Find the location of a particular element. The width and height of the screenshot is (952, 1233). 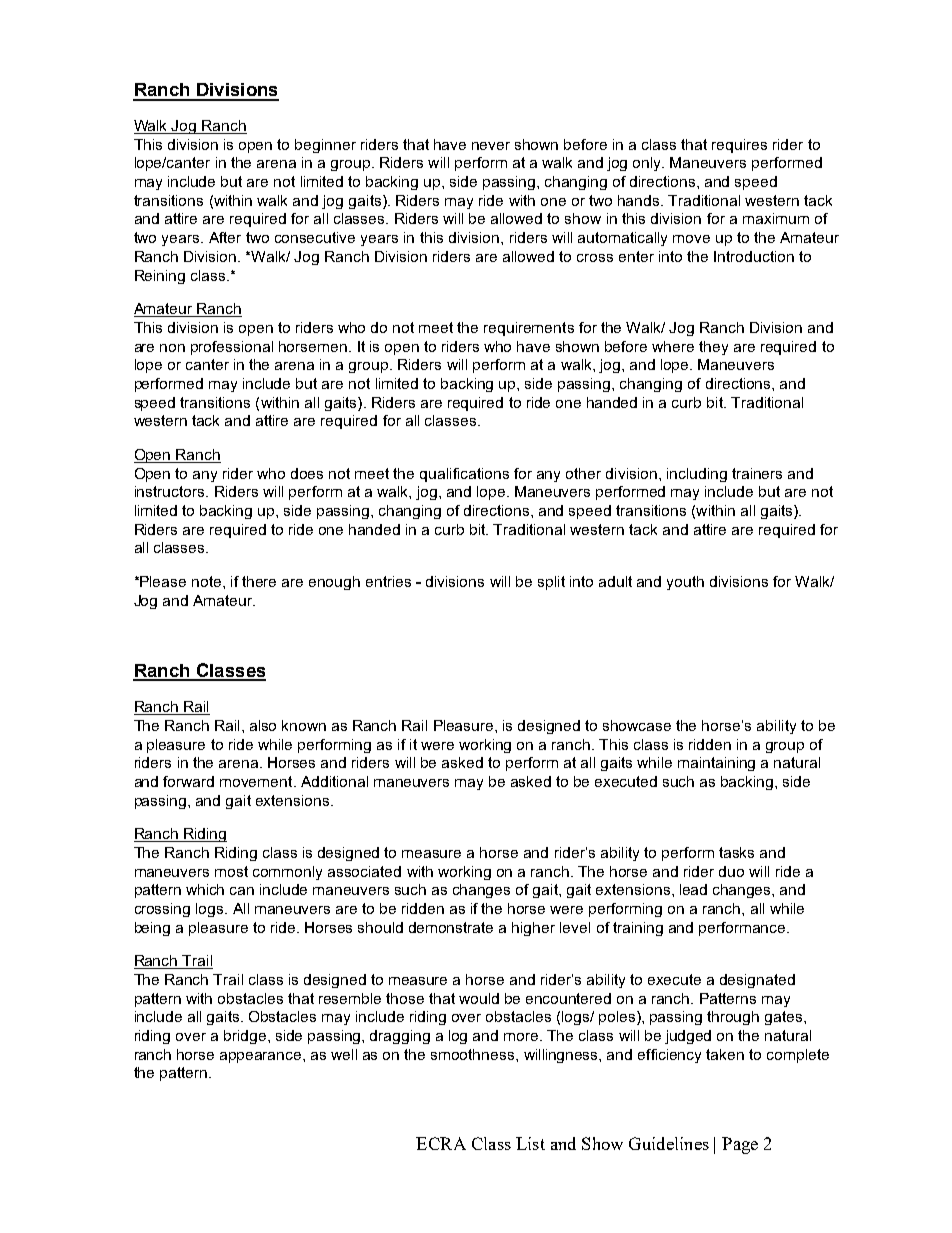

After is located at coordinates (225, 237).
